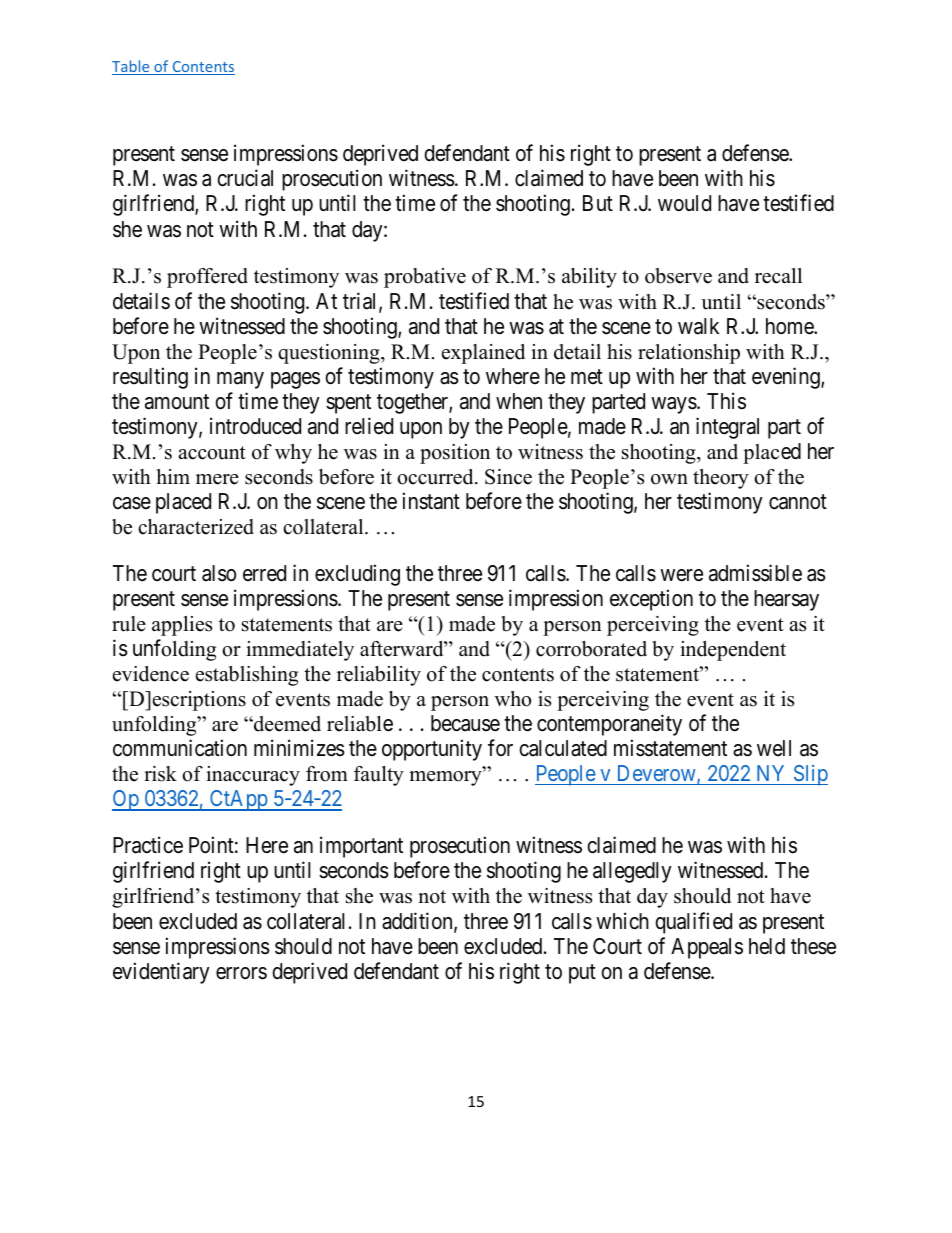 The height and width of the image is (1233, 952). I want to click on Appeals, so click(707, 948).
